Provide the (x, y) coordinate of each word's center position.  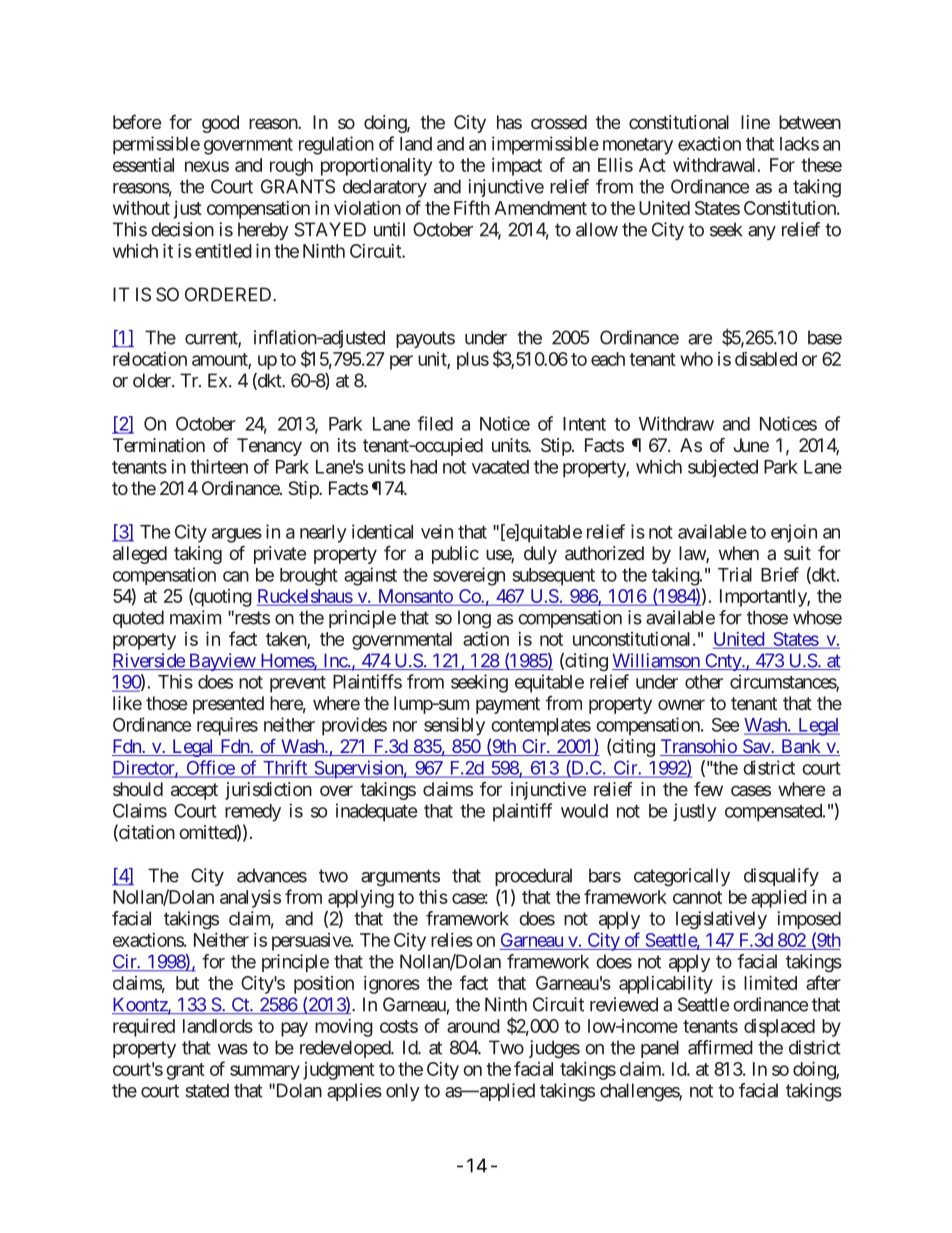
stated (207, 1090)
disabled (766, 359)
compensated (774, 813)
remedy (253, 813)
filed (435, 423)
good (220, 124)
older (153, 380)
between (810, 122)
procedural (533, 877)
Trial (735, 574)
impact (517, 167)
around (473, 1026)
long (474, 619)
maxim (195, 617)
